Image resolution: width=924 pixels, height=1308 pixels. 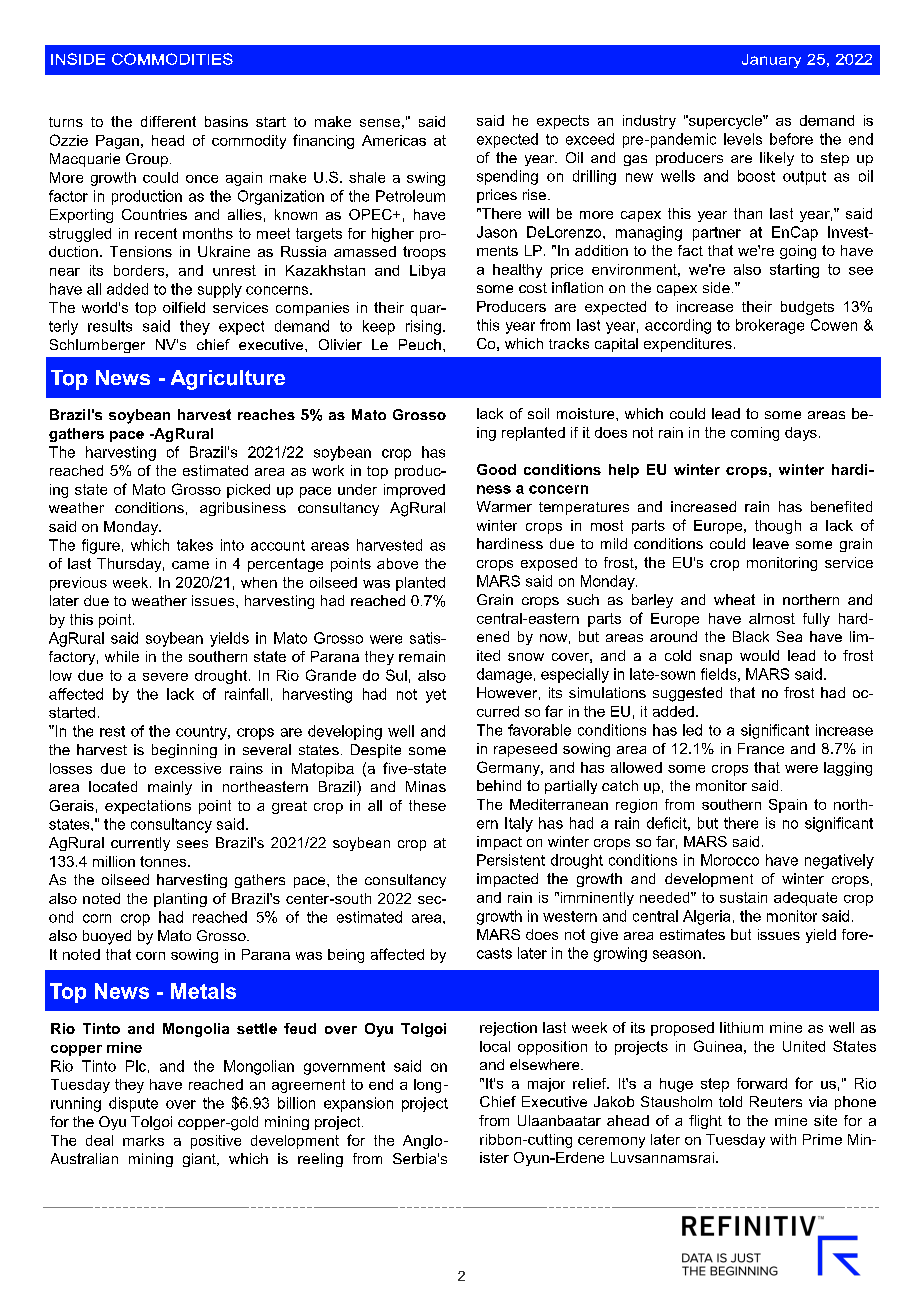 What do you see at coordinates (422, 656) in the screenshot?
I see `remain` at bounding box center [422, 656].
